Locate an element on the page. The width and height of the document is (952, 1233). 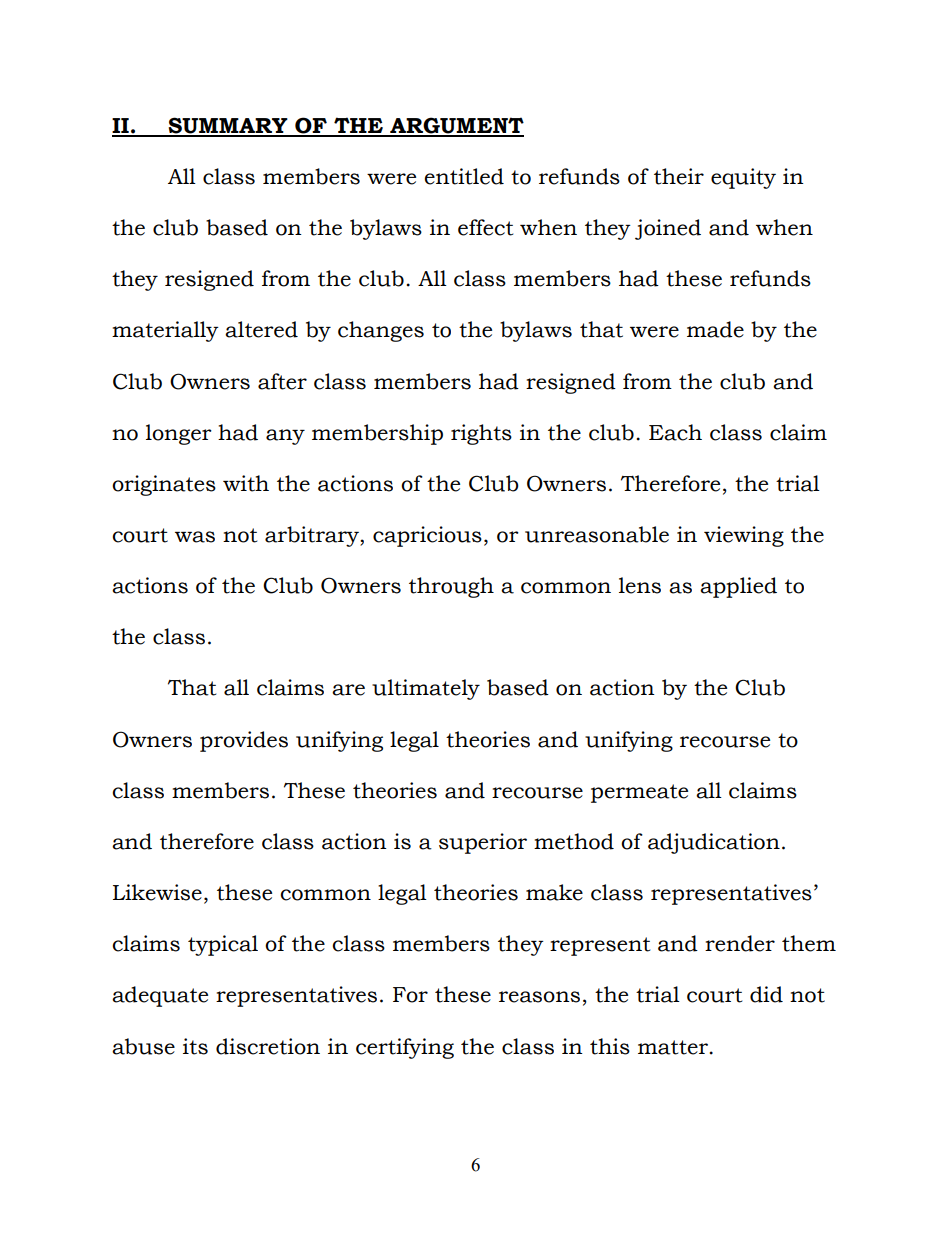
altered is located at coordinates (261, 329).
